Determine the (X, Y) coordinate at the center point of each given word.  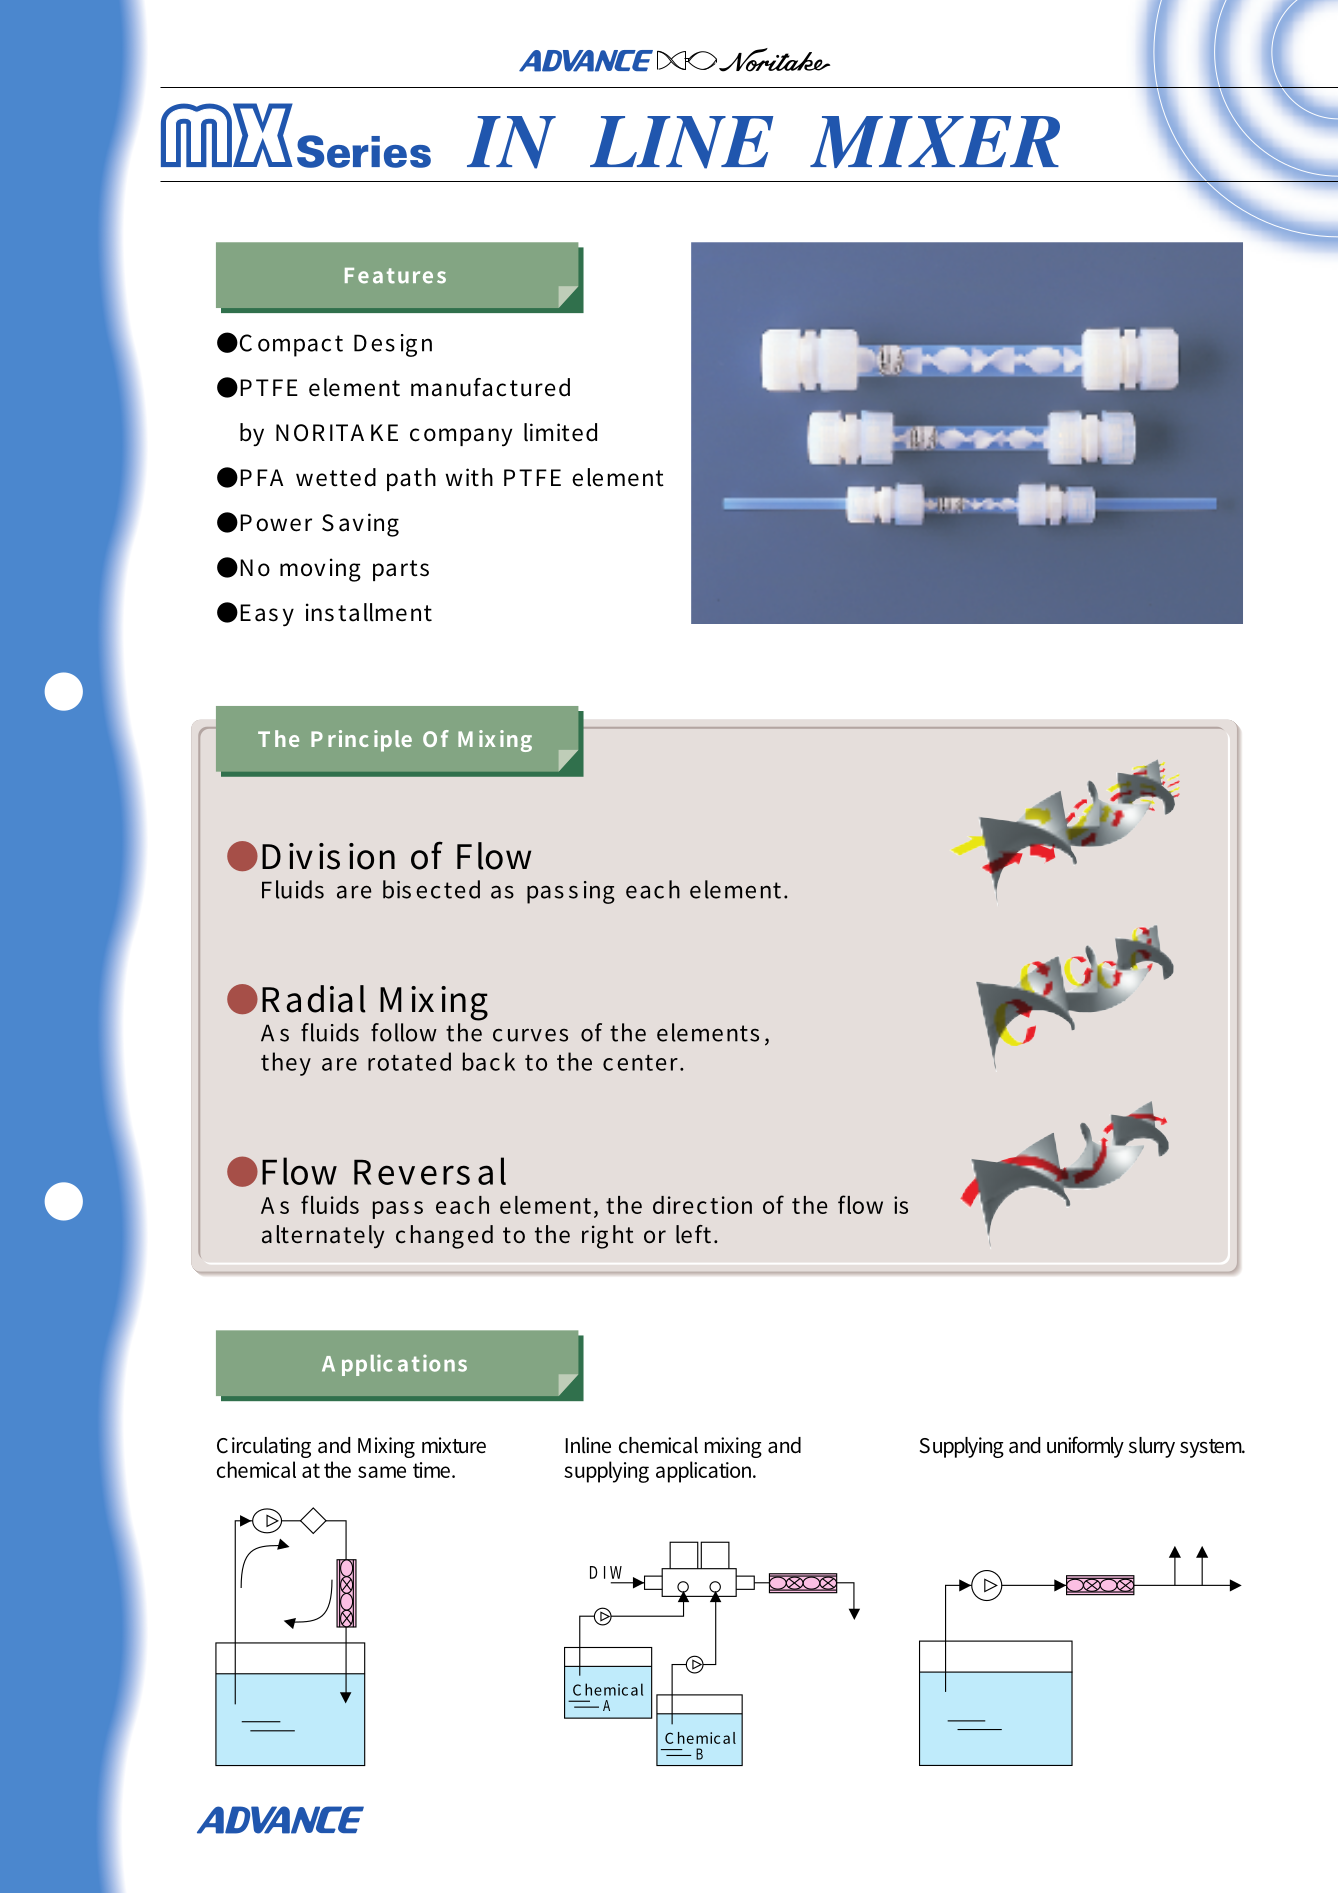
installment (369, 612)
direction (702, 1205)
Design (393, 345)
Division (328, 856)
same (382, 1472)
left (693, 1234)
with (469, 477)
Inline (588, 1445)
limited (560, 432)
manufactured (490, 387)
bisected (431, 889)
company (461, 437)
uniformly (1085, 1447)
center (642, 1063)
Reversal (430, 1171)
